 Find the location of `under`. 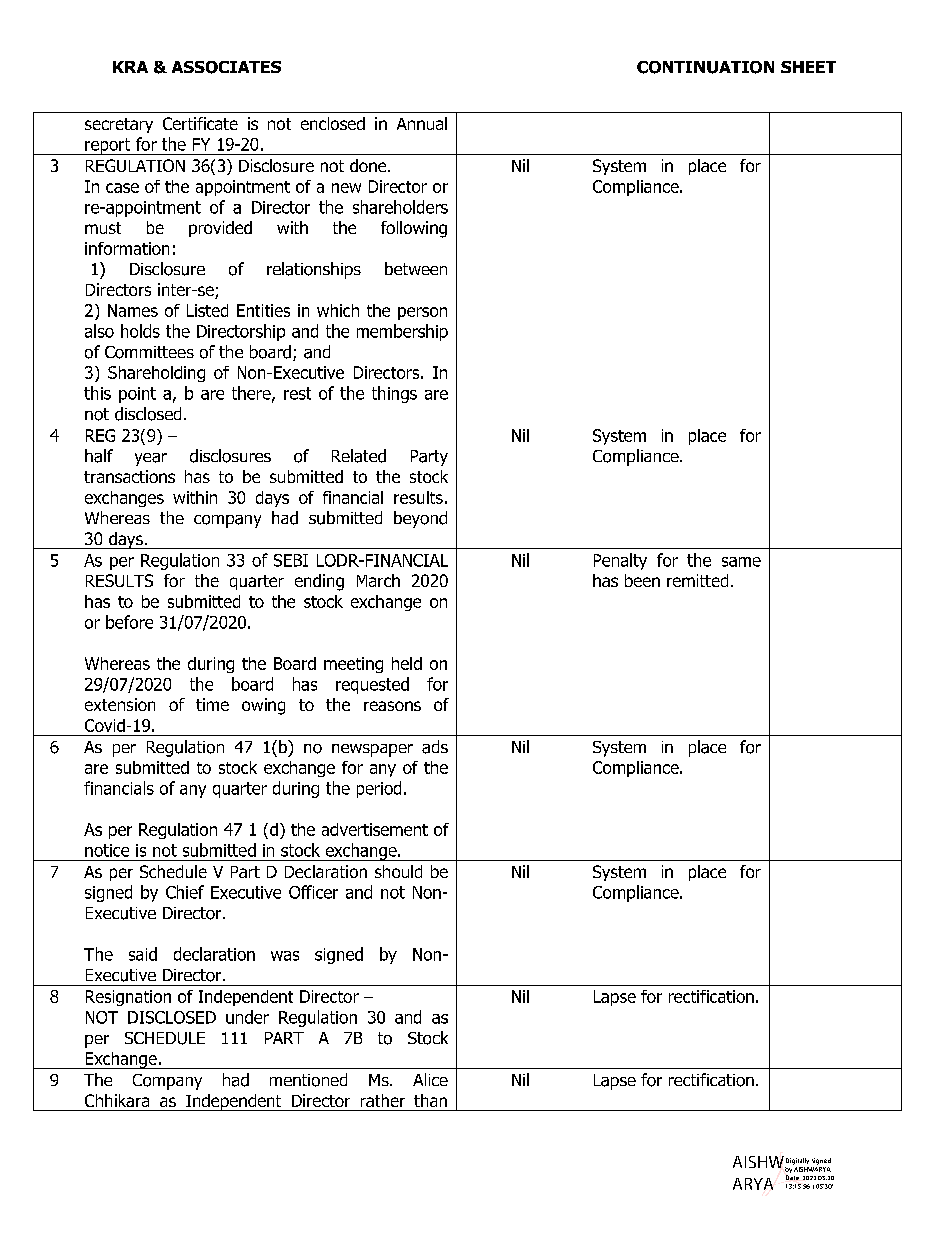

under is located at coordinates (247, 1017).
